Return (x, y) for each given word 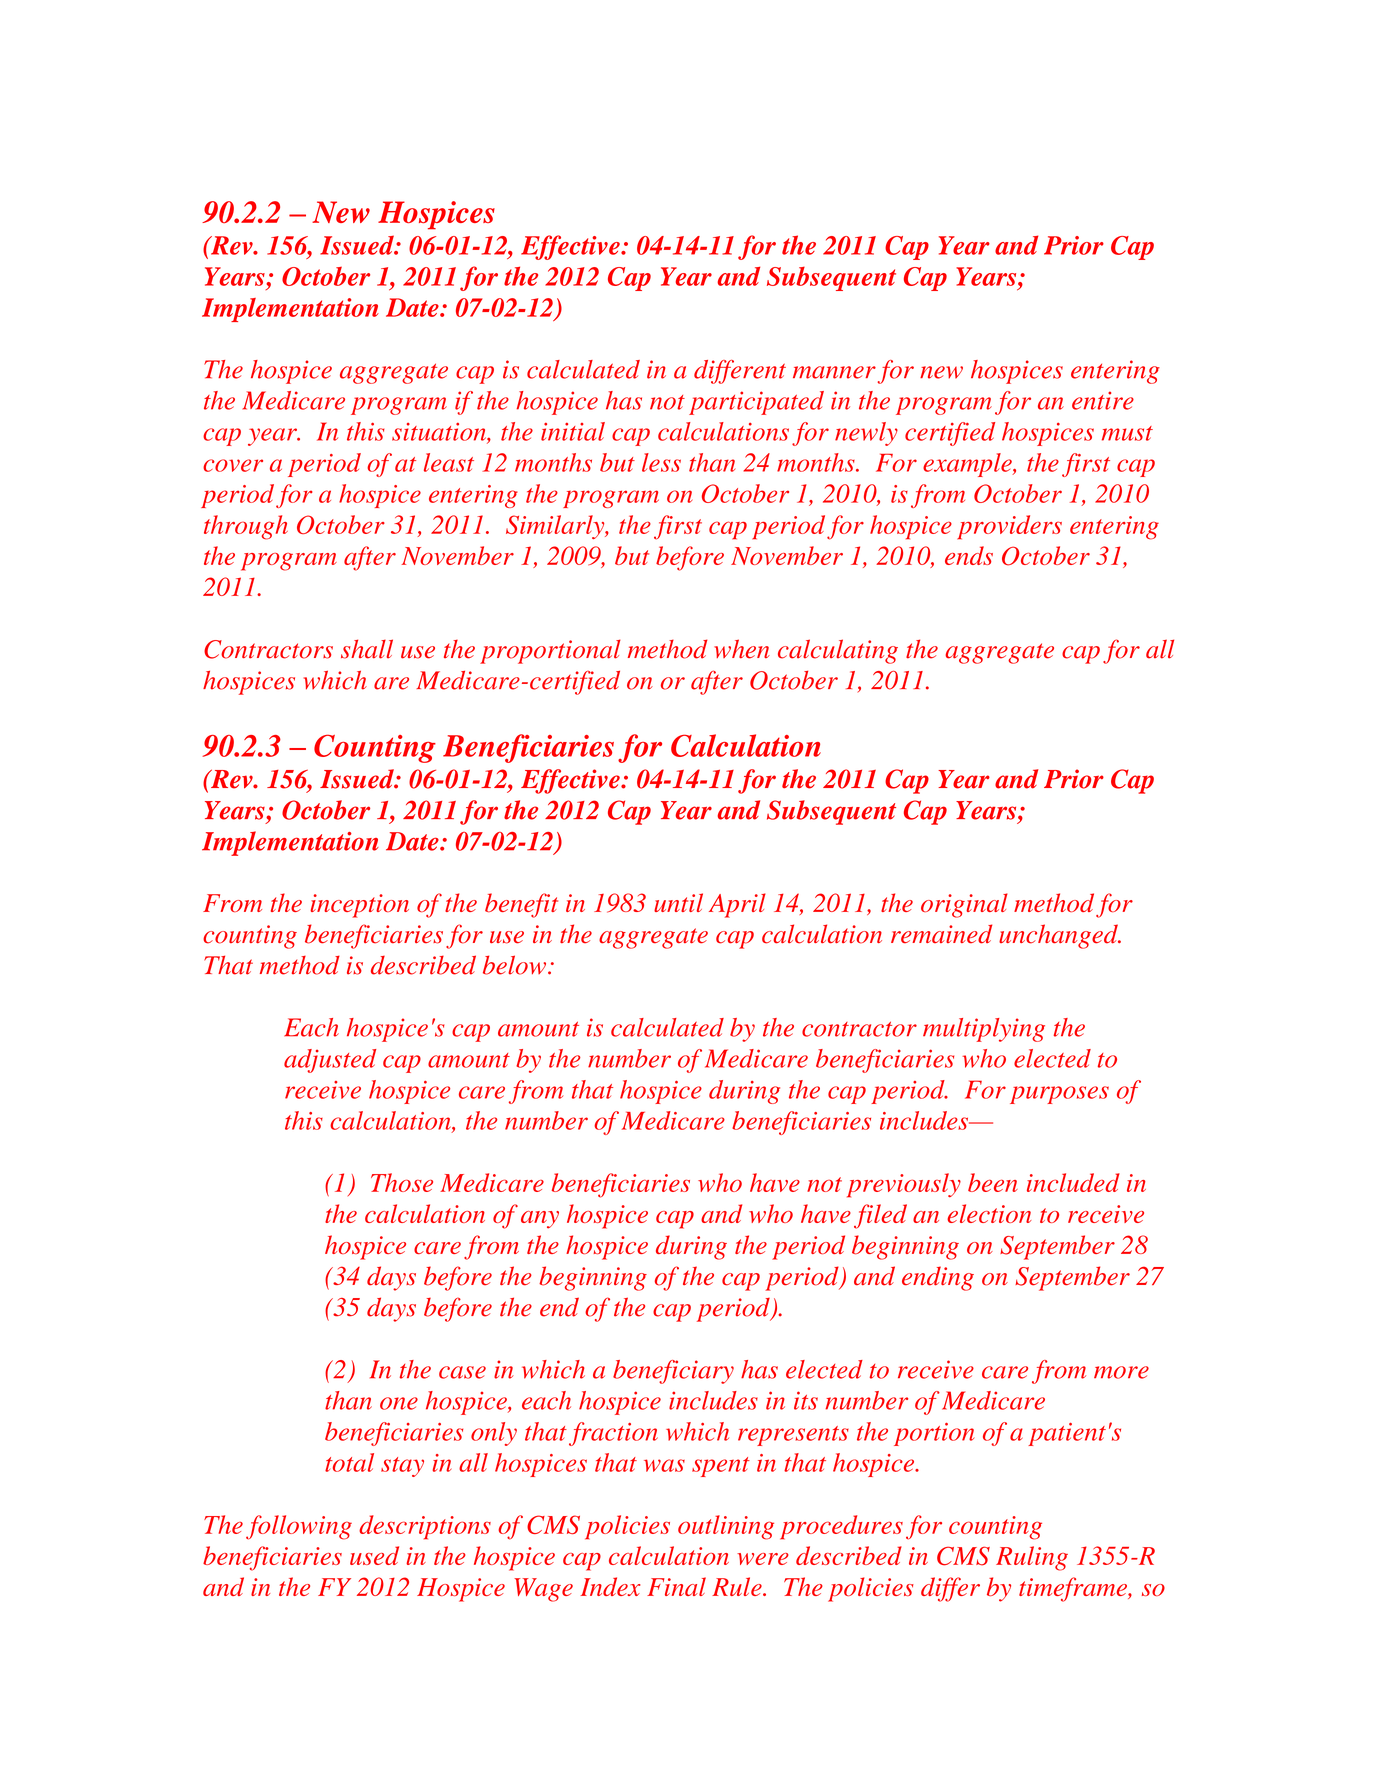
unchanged (1059, 936)
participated (756, 403)
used (374, 1555)
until (678, 902)
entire (1103, 400)
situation (440, 433)
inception (359, 906)
